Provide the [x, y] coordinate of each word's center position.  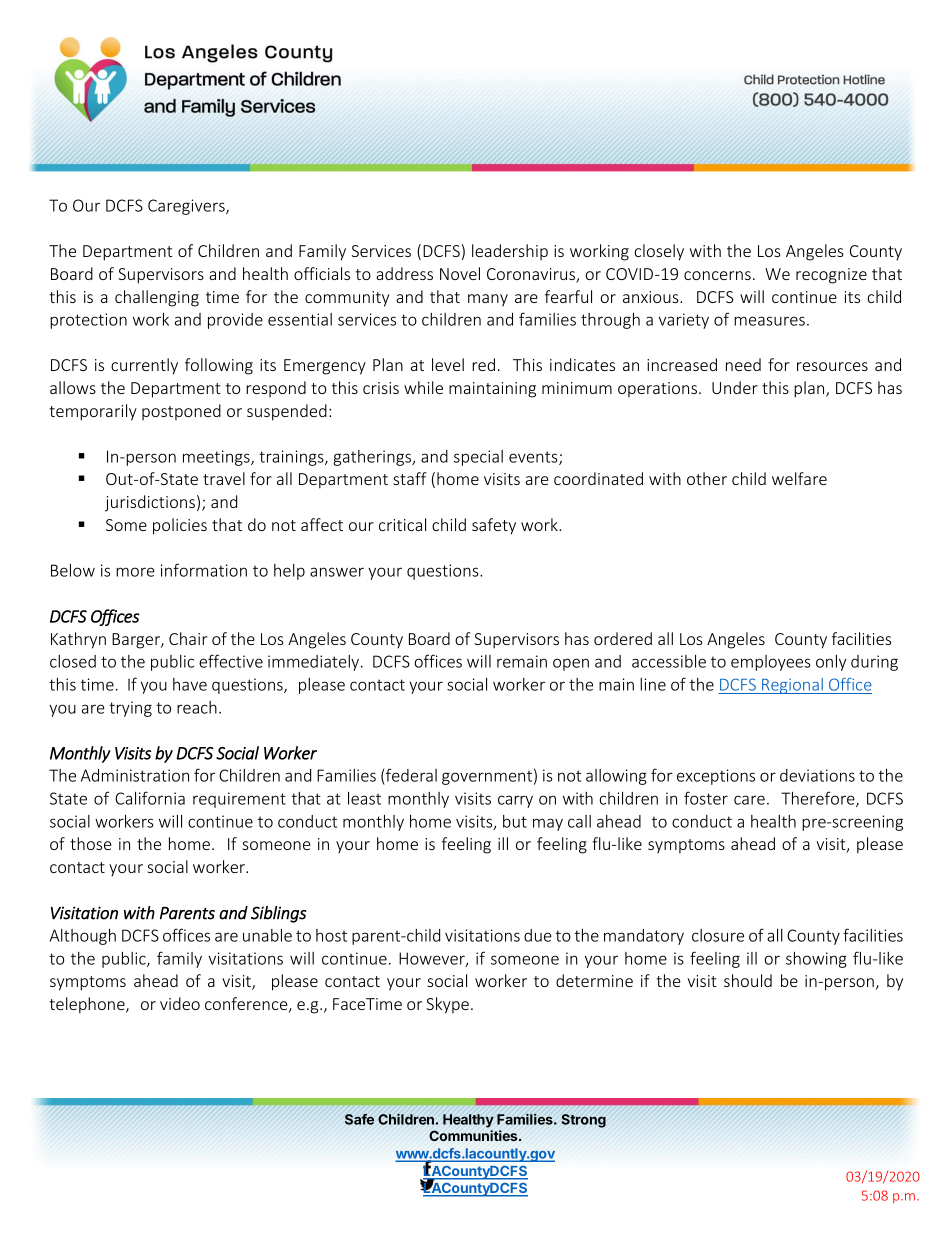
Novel [460, 273]
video [180, 1003]
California [150, 798]
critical [402, 524]
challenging [157, 298]
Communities [474, 1135]
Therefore [819, 799]
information [204, 570]
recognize [831, 276]
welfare [799, 478]
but [515, 821]
